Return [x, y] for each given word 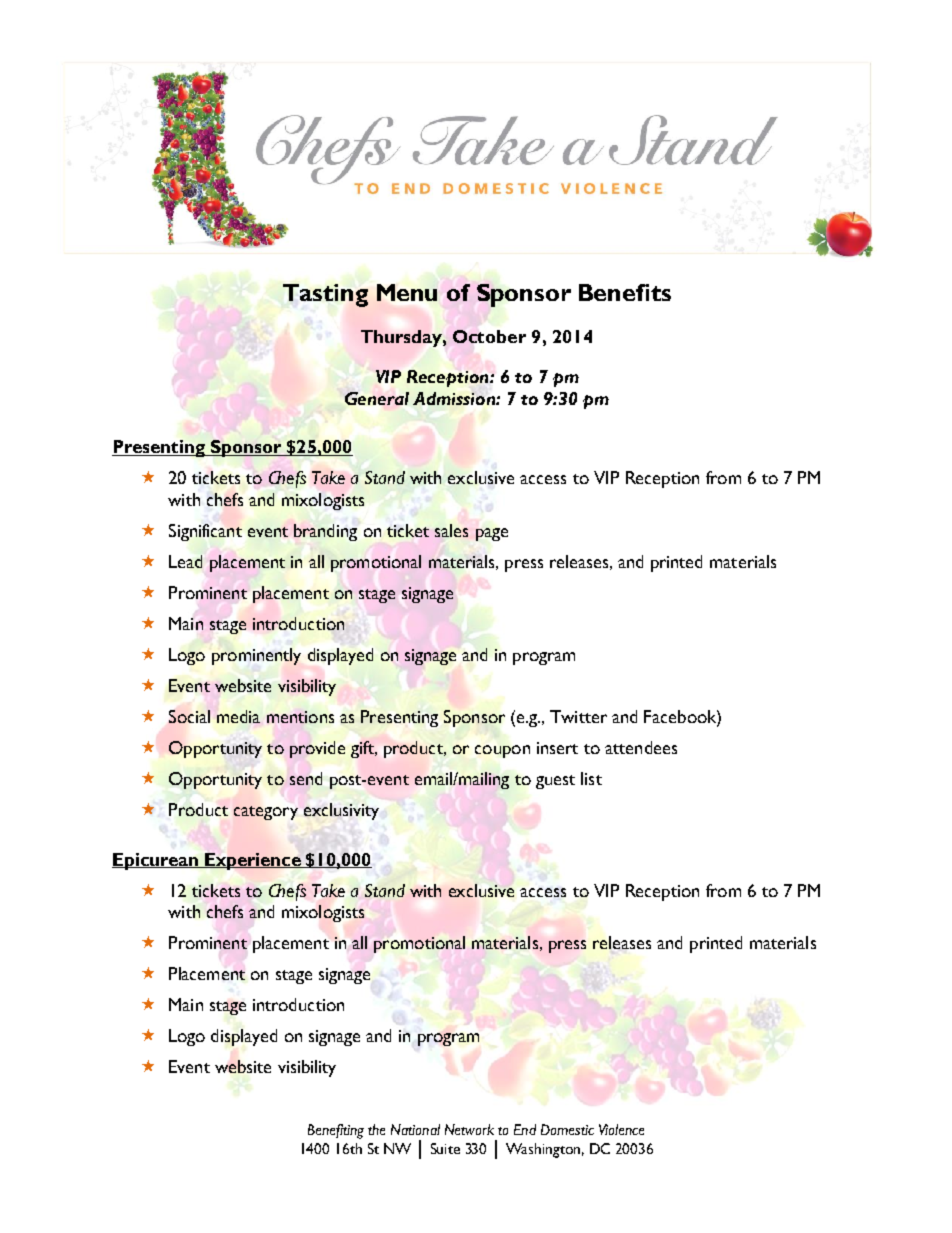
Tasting [325, 295]
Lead [185, 561]
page [492, 534]
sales [451, 530]
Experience [253, 861]
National [415, 1129]
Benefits [625, 292]
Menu [407, 292]
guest [555, 782]
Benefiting [336, 1131]
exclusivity [341, 811]
